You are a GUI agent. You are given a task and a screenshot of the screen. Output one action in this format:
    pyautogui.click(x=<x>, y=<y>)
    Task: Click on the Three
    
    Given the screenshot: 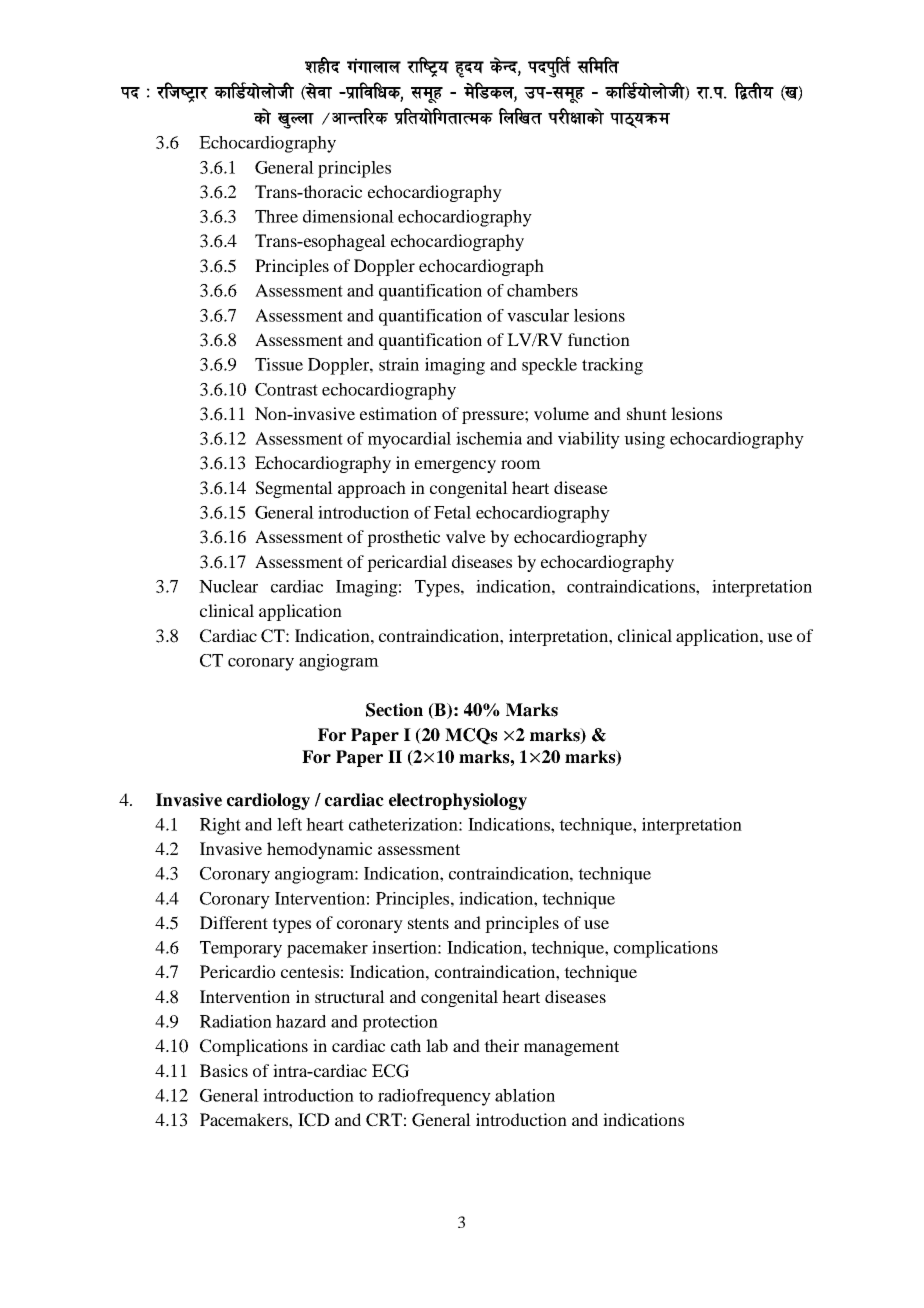 What is the action you would take?
    pyautogui.click(x=276, y=216)
